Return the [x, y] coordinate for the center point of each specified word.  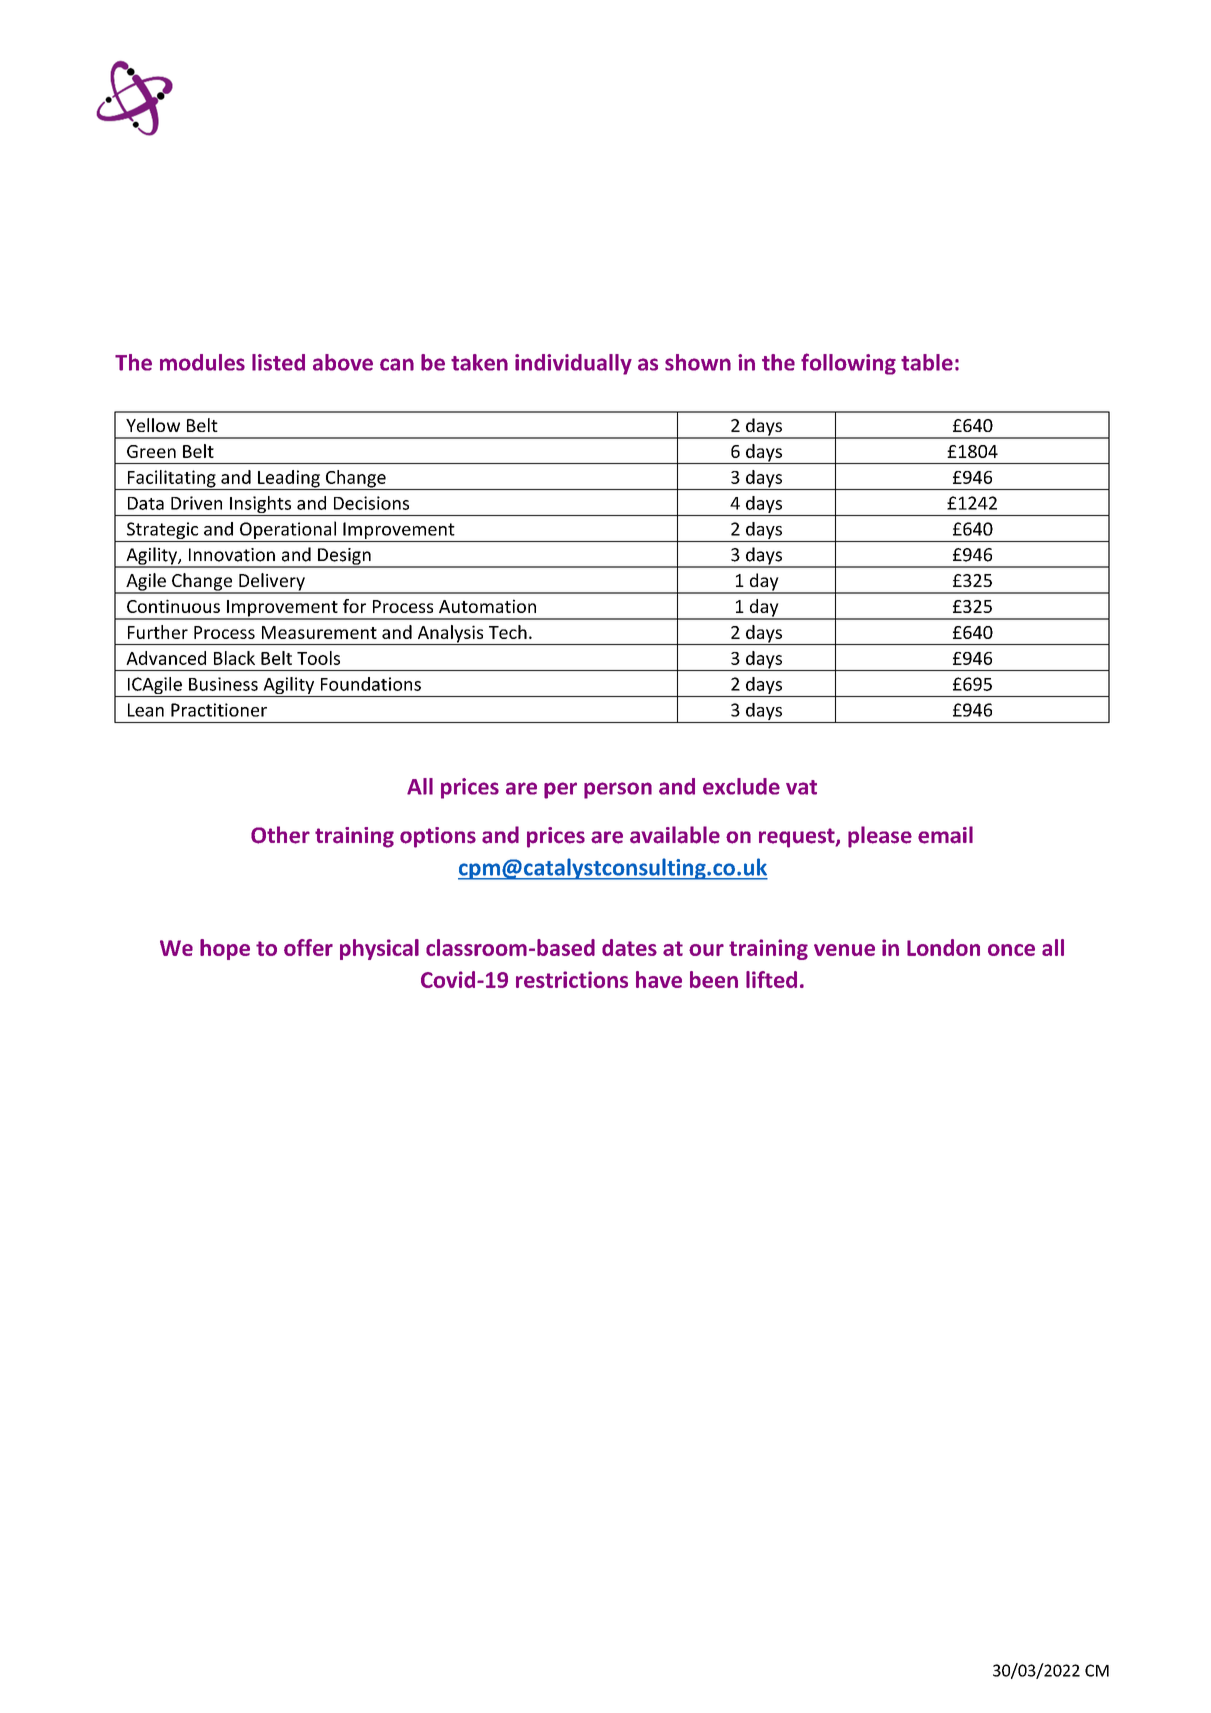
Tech [508, 632]
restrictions [572, 979]
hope [225, 949]
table [927, 362]
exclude [741, 786]
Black [234, 658]
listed [278, 362]
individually [573, 364]
